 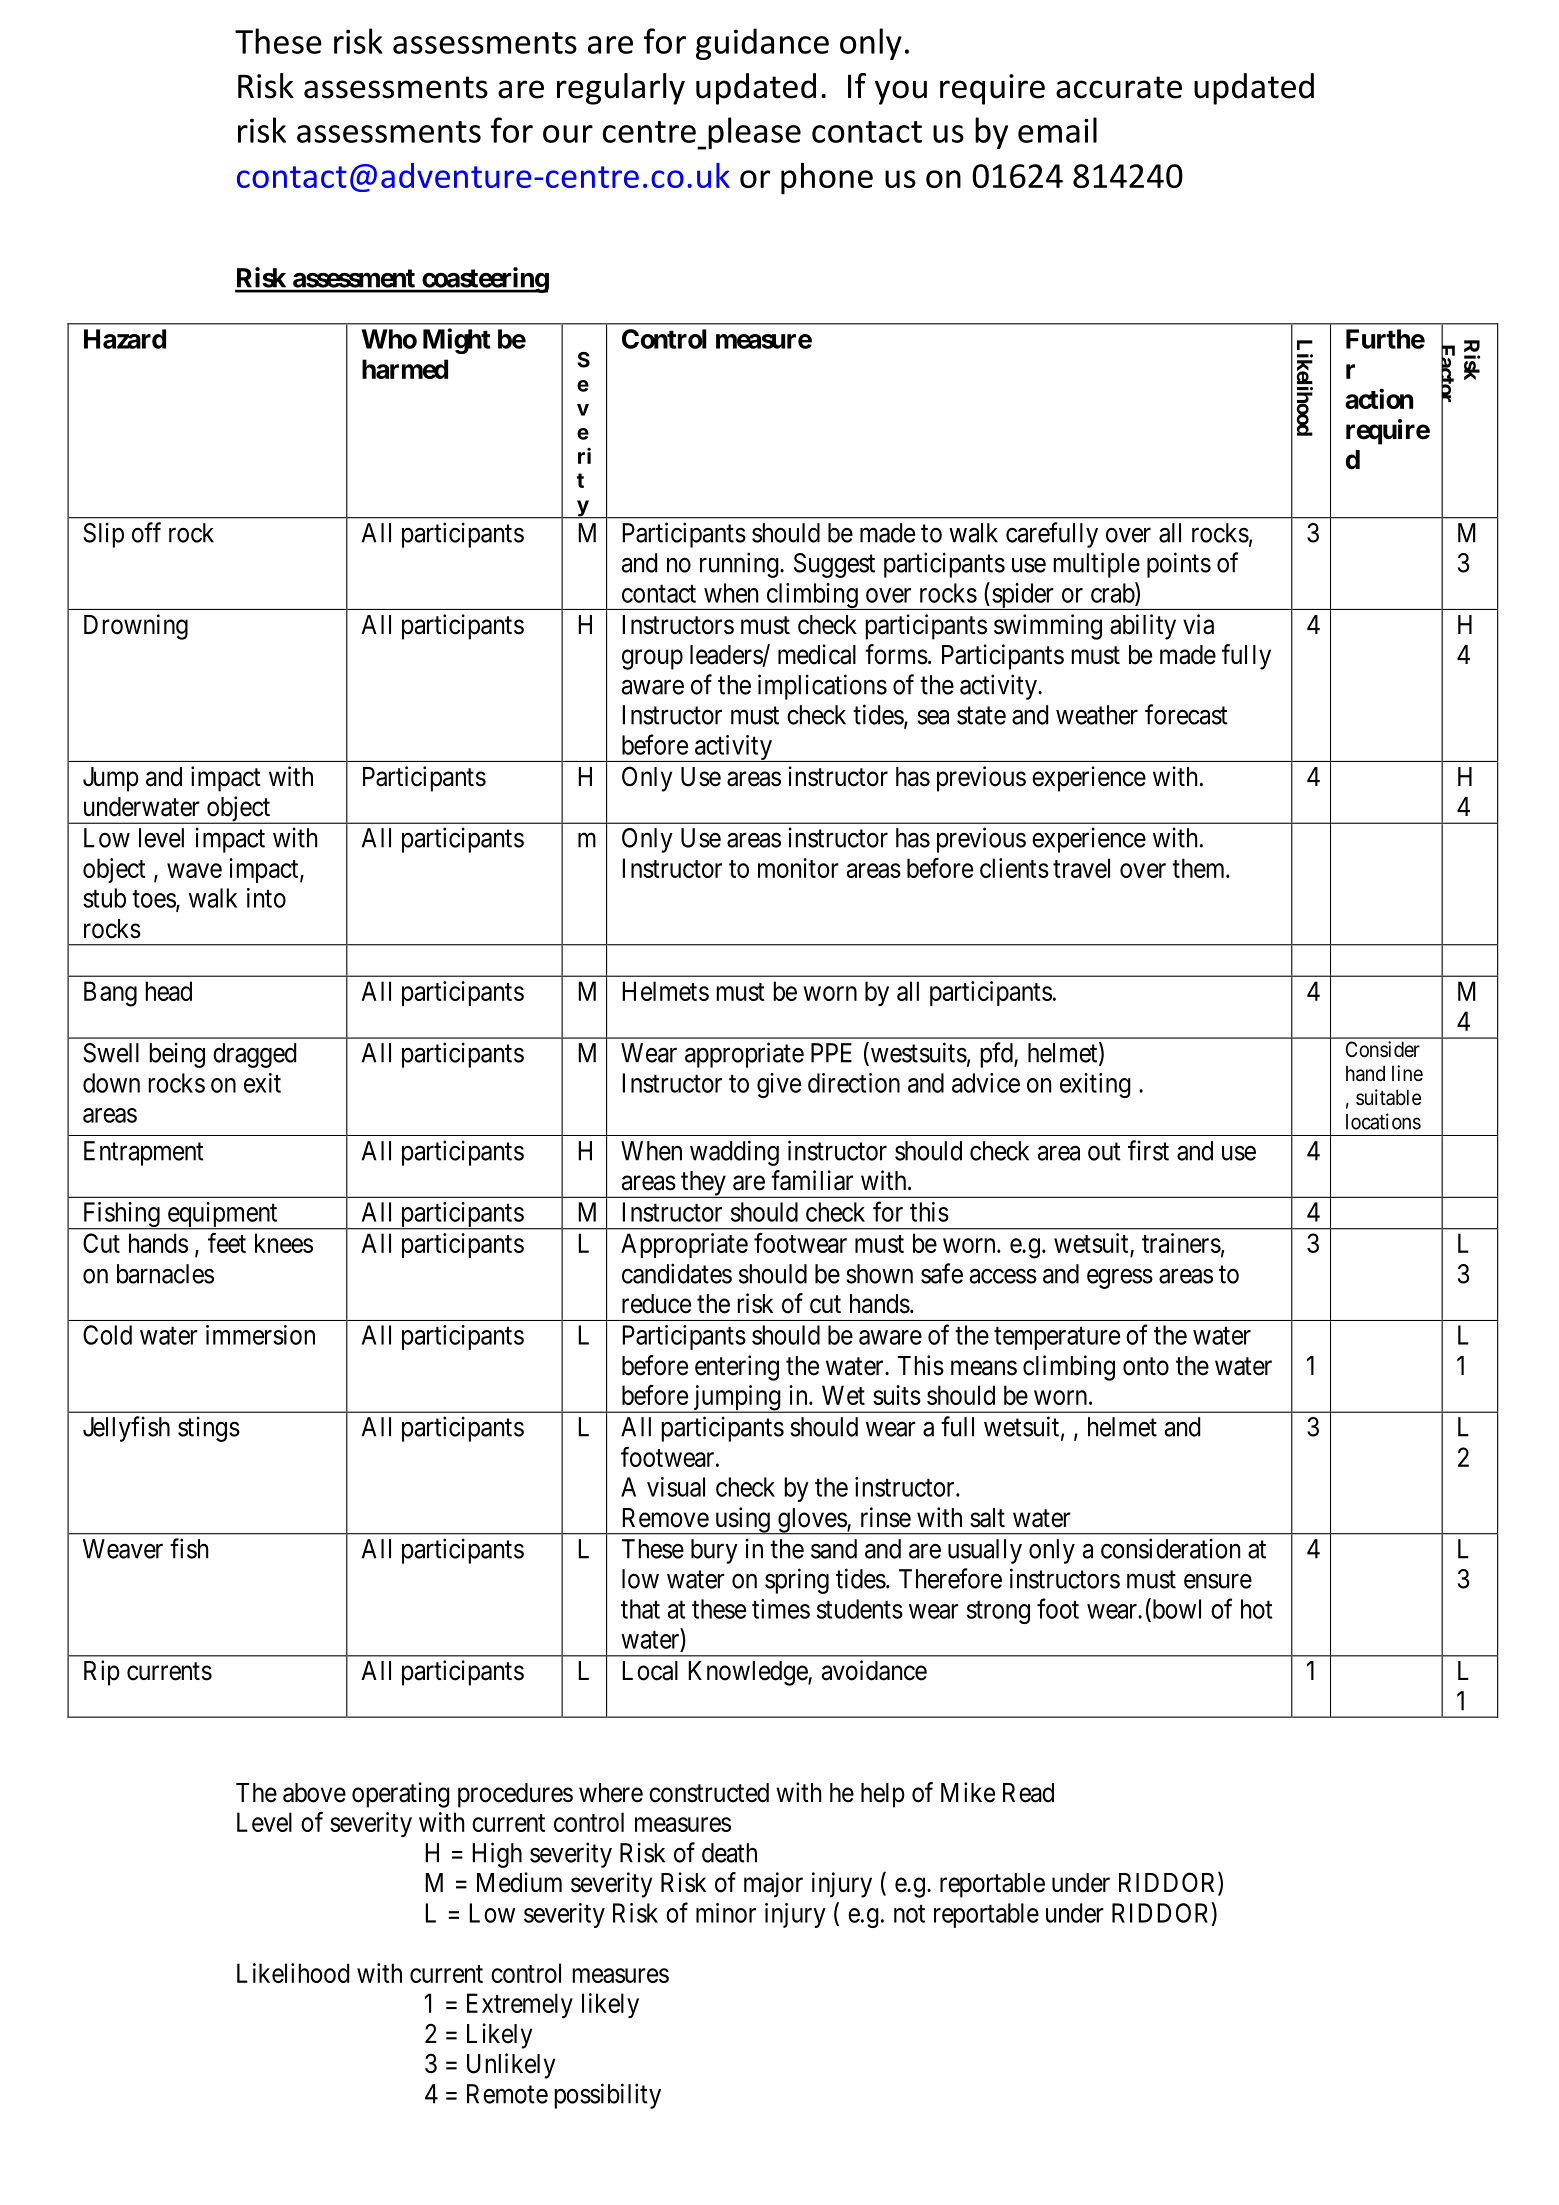 What do you see at coordinates (254, 1055) in the document?
I see `dragged` at bounding box center [254, 1055].
